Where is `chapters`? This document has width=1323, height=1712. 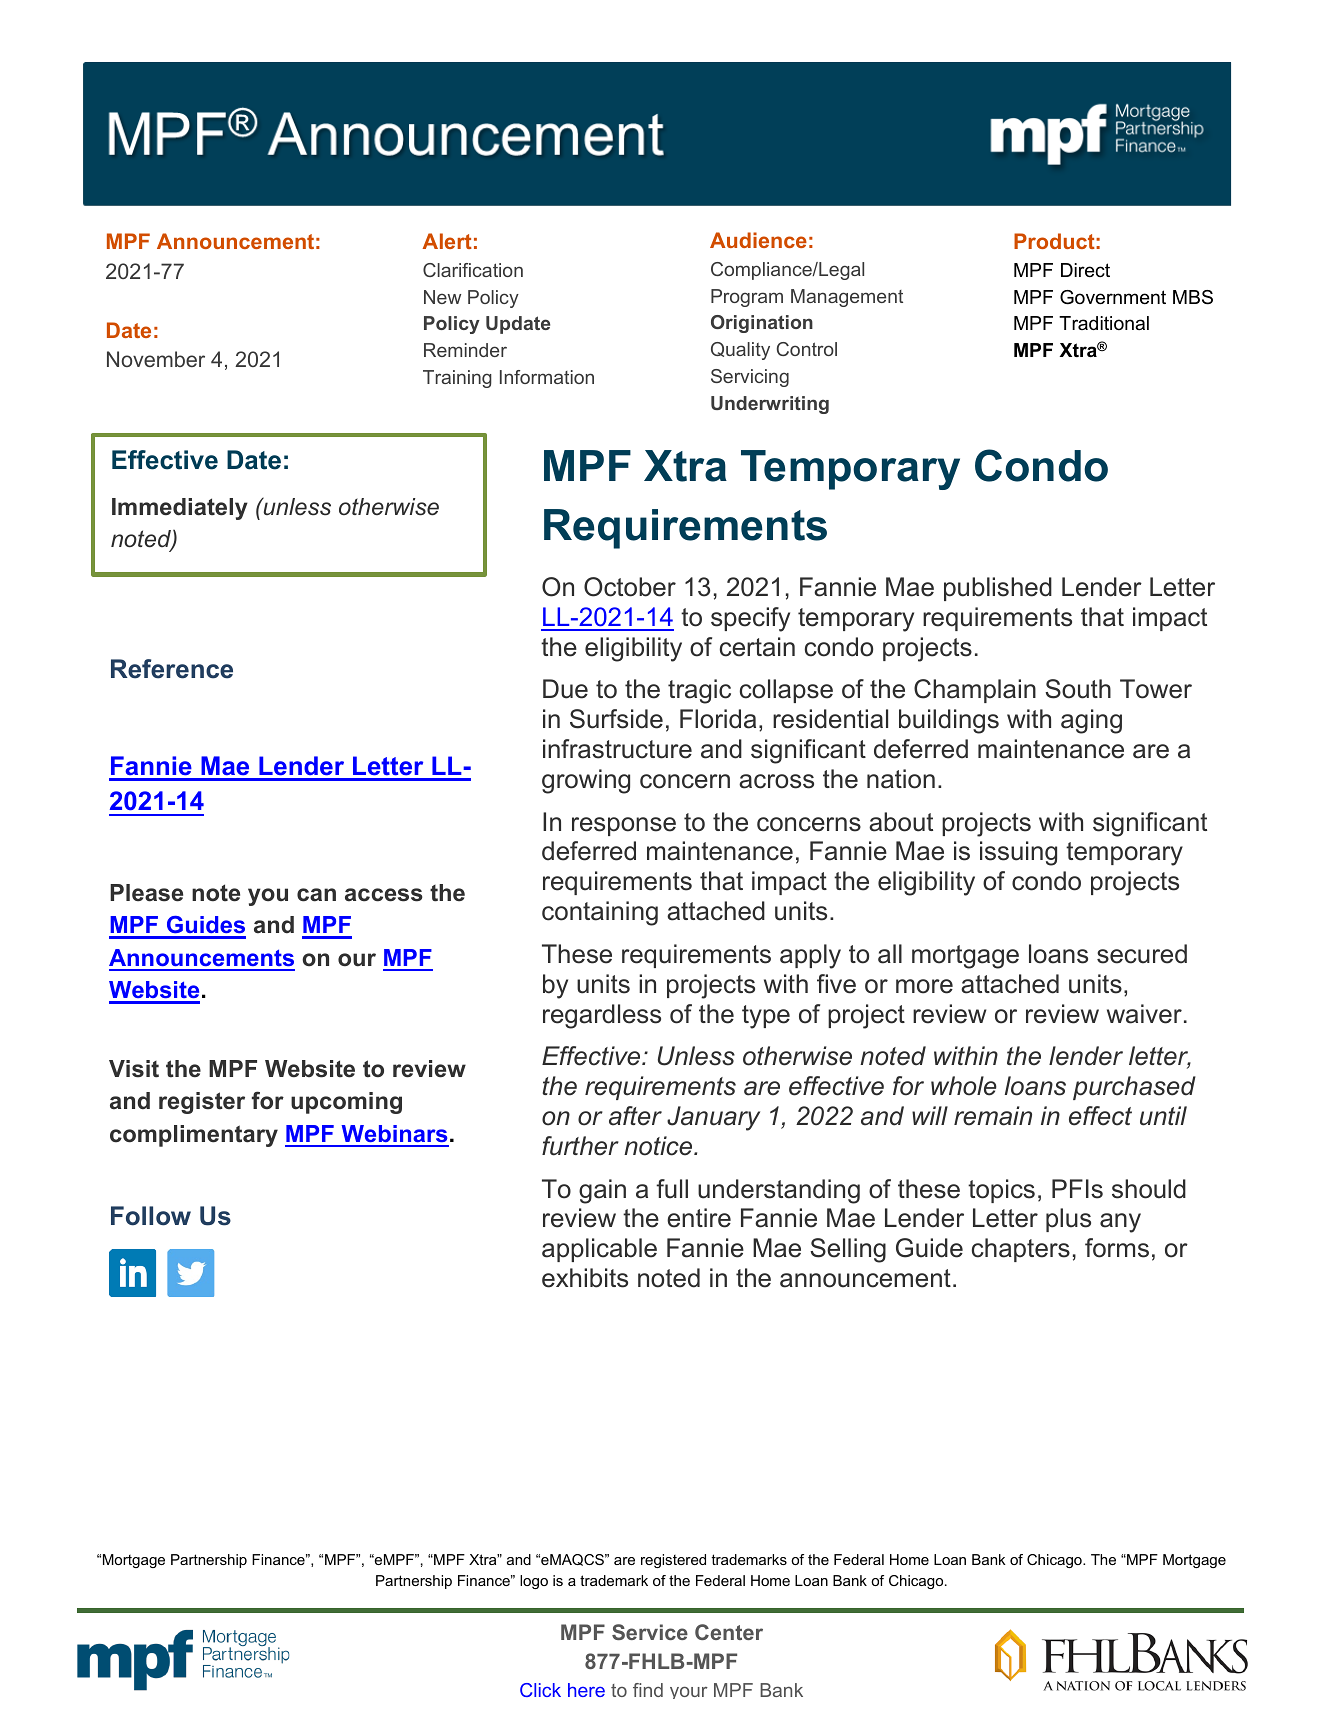 chapters is located at coordinates (1021, 1250).
